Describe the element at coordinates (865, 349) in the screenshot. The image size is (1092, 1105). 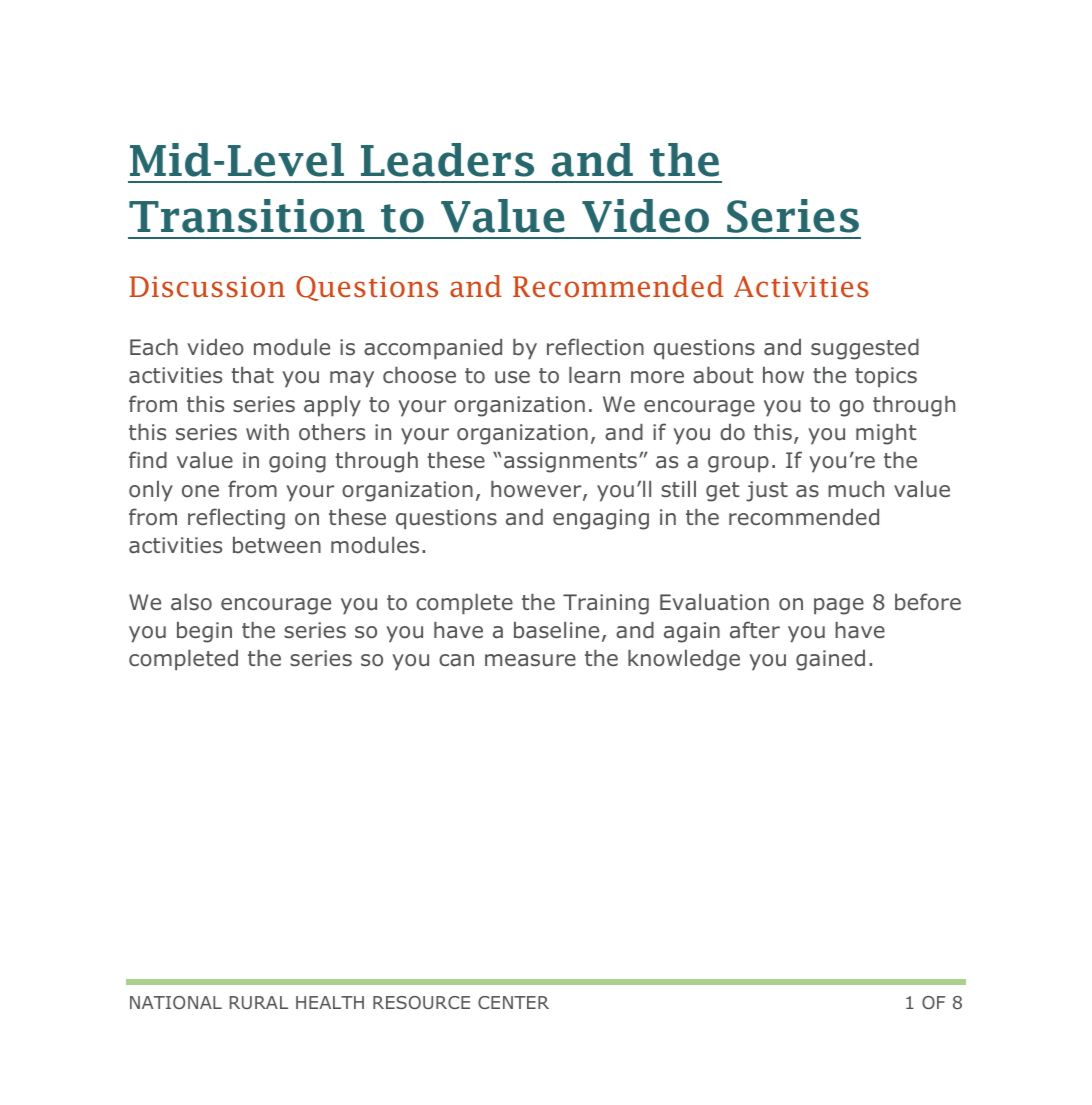
I see `suggested` at that location.
